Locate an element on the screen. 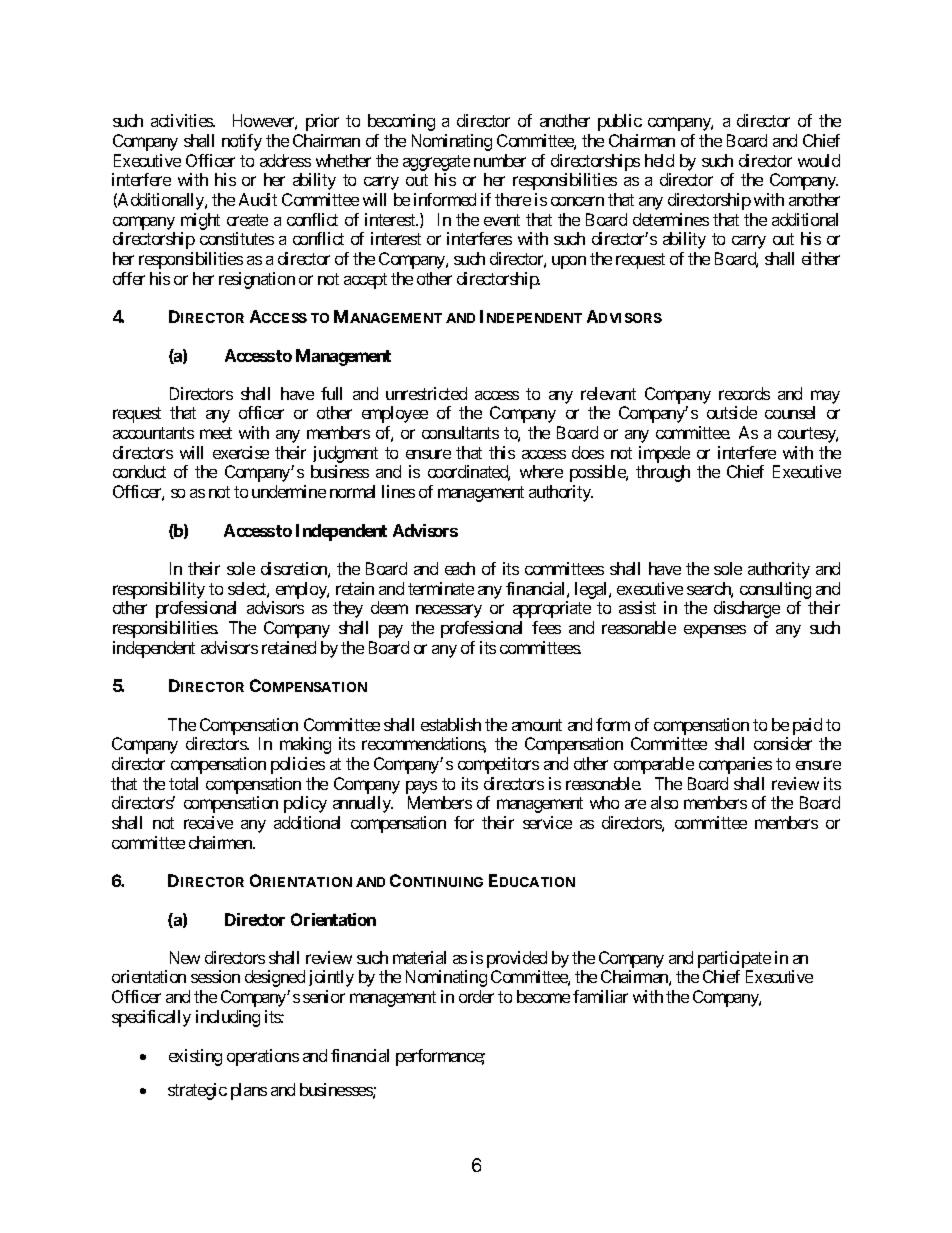 This screenshot has height=1233, width=952. participate is located at coordinates (734, 959).
